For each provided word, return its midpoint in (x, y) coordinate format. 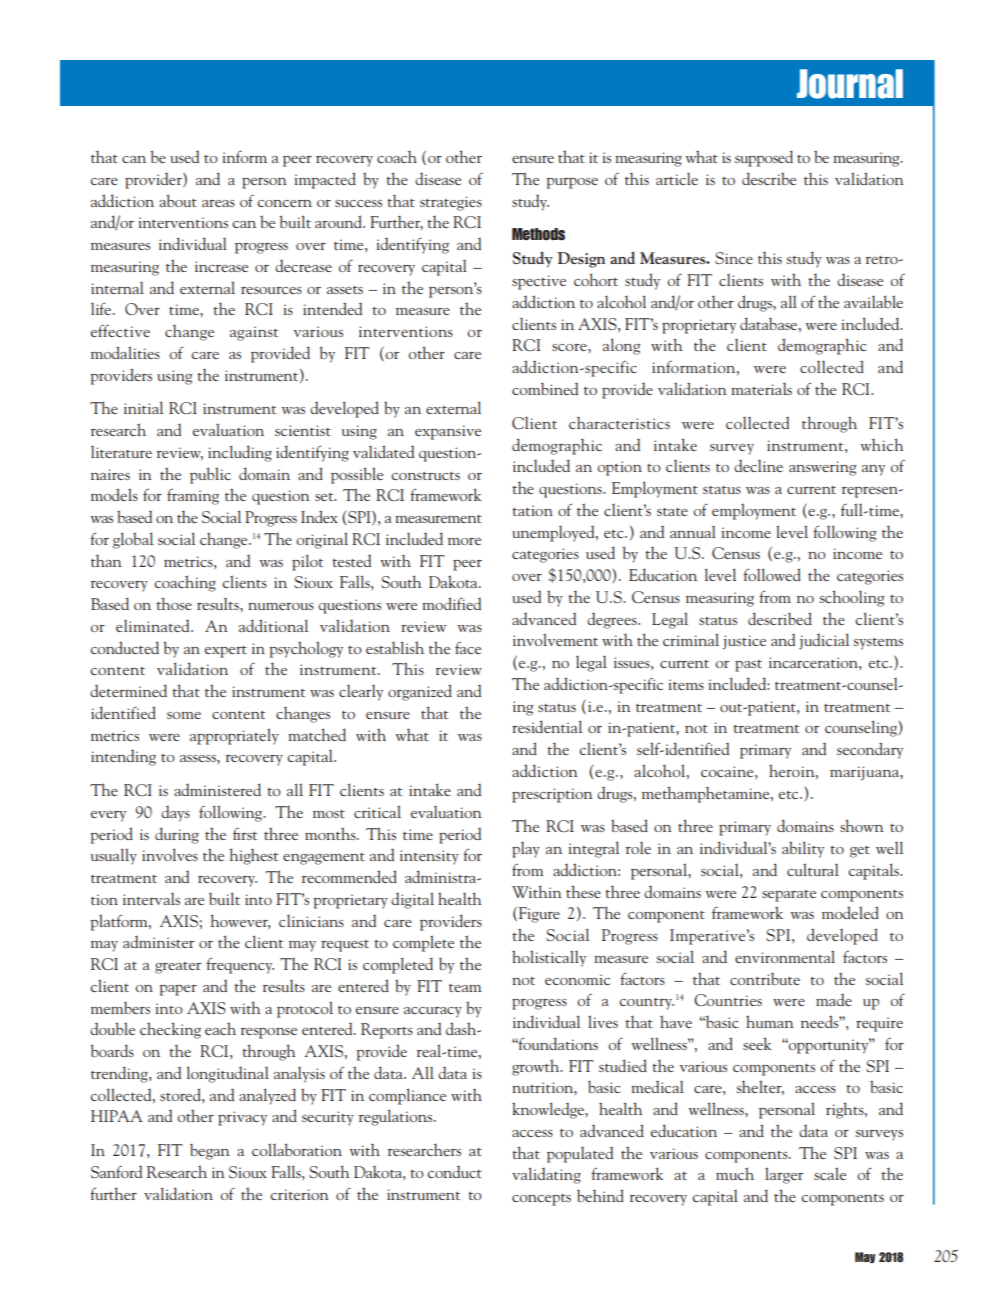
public (210, 475)
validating (546, 1175)
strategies (451, 203)
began (209, 1151)
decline (758, 465)
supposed (764, 158)
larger (784, 1175)
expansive (448, 432)
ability (803, 849)
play (526, 849)
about (178, 200)
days (175, 813)
